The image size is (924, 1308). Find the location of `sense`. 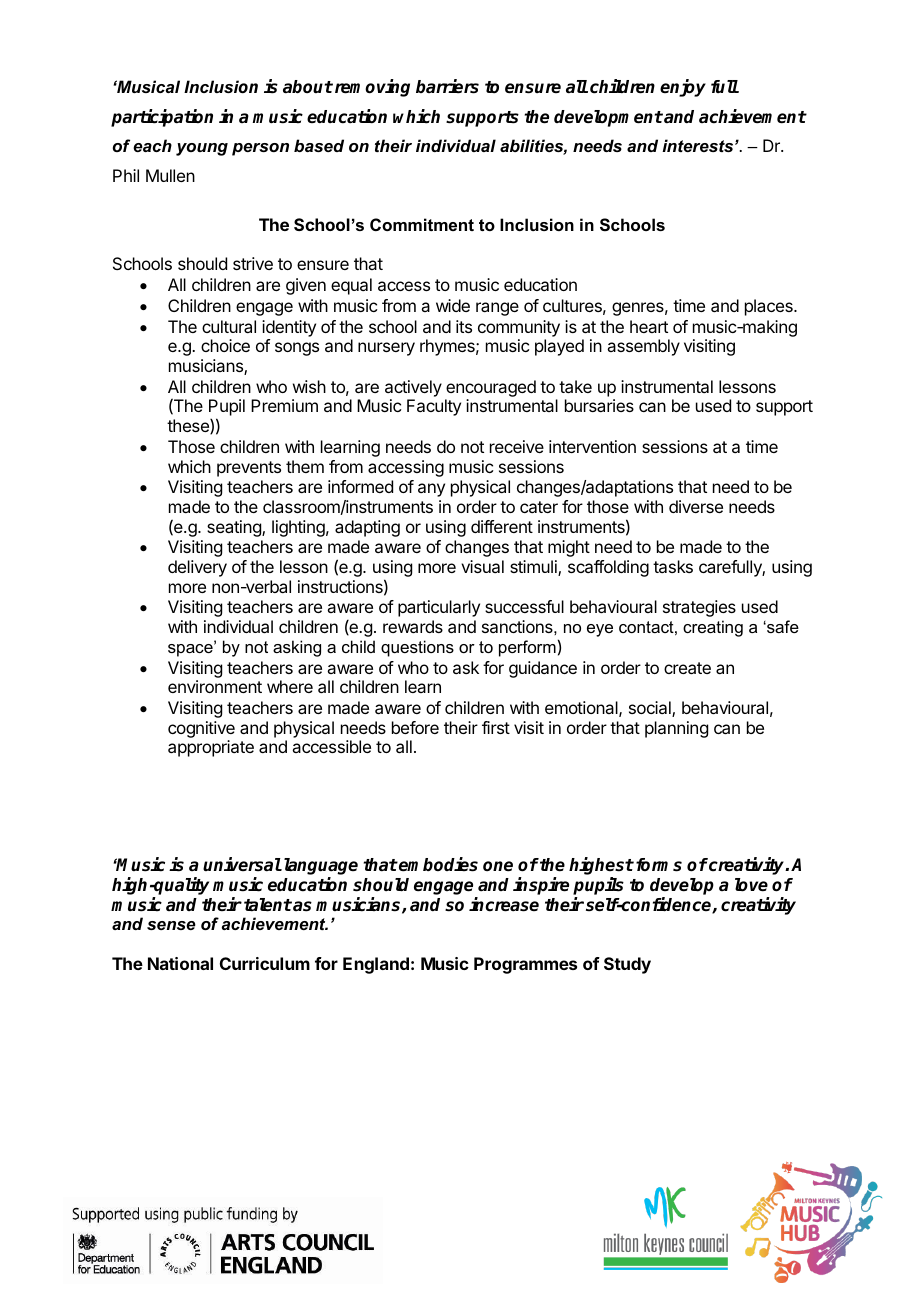

sense is located at coordinates (171, 925).
